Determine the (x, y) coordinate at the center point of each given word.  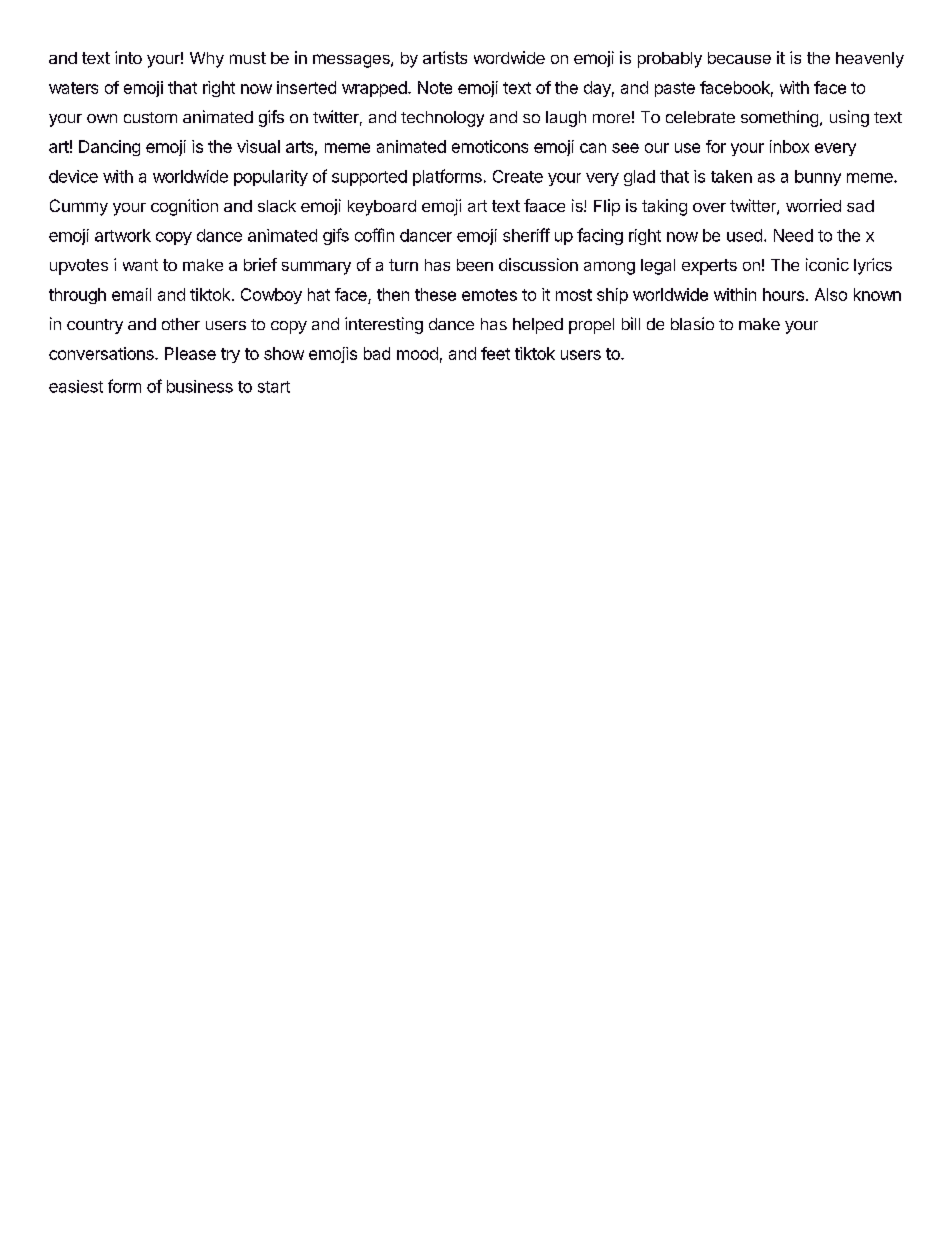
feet (495, 353)
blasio (692, 323)
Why (207, 60)
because (739, 58)
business (200, 386)
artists (445, 57)
